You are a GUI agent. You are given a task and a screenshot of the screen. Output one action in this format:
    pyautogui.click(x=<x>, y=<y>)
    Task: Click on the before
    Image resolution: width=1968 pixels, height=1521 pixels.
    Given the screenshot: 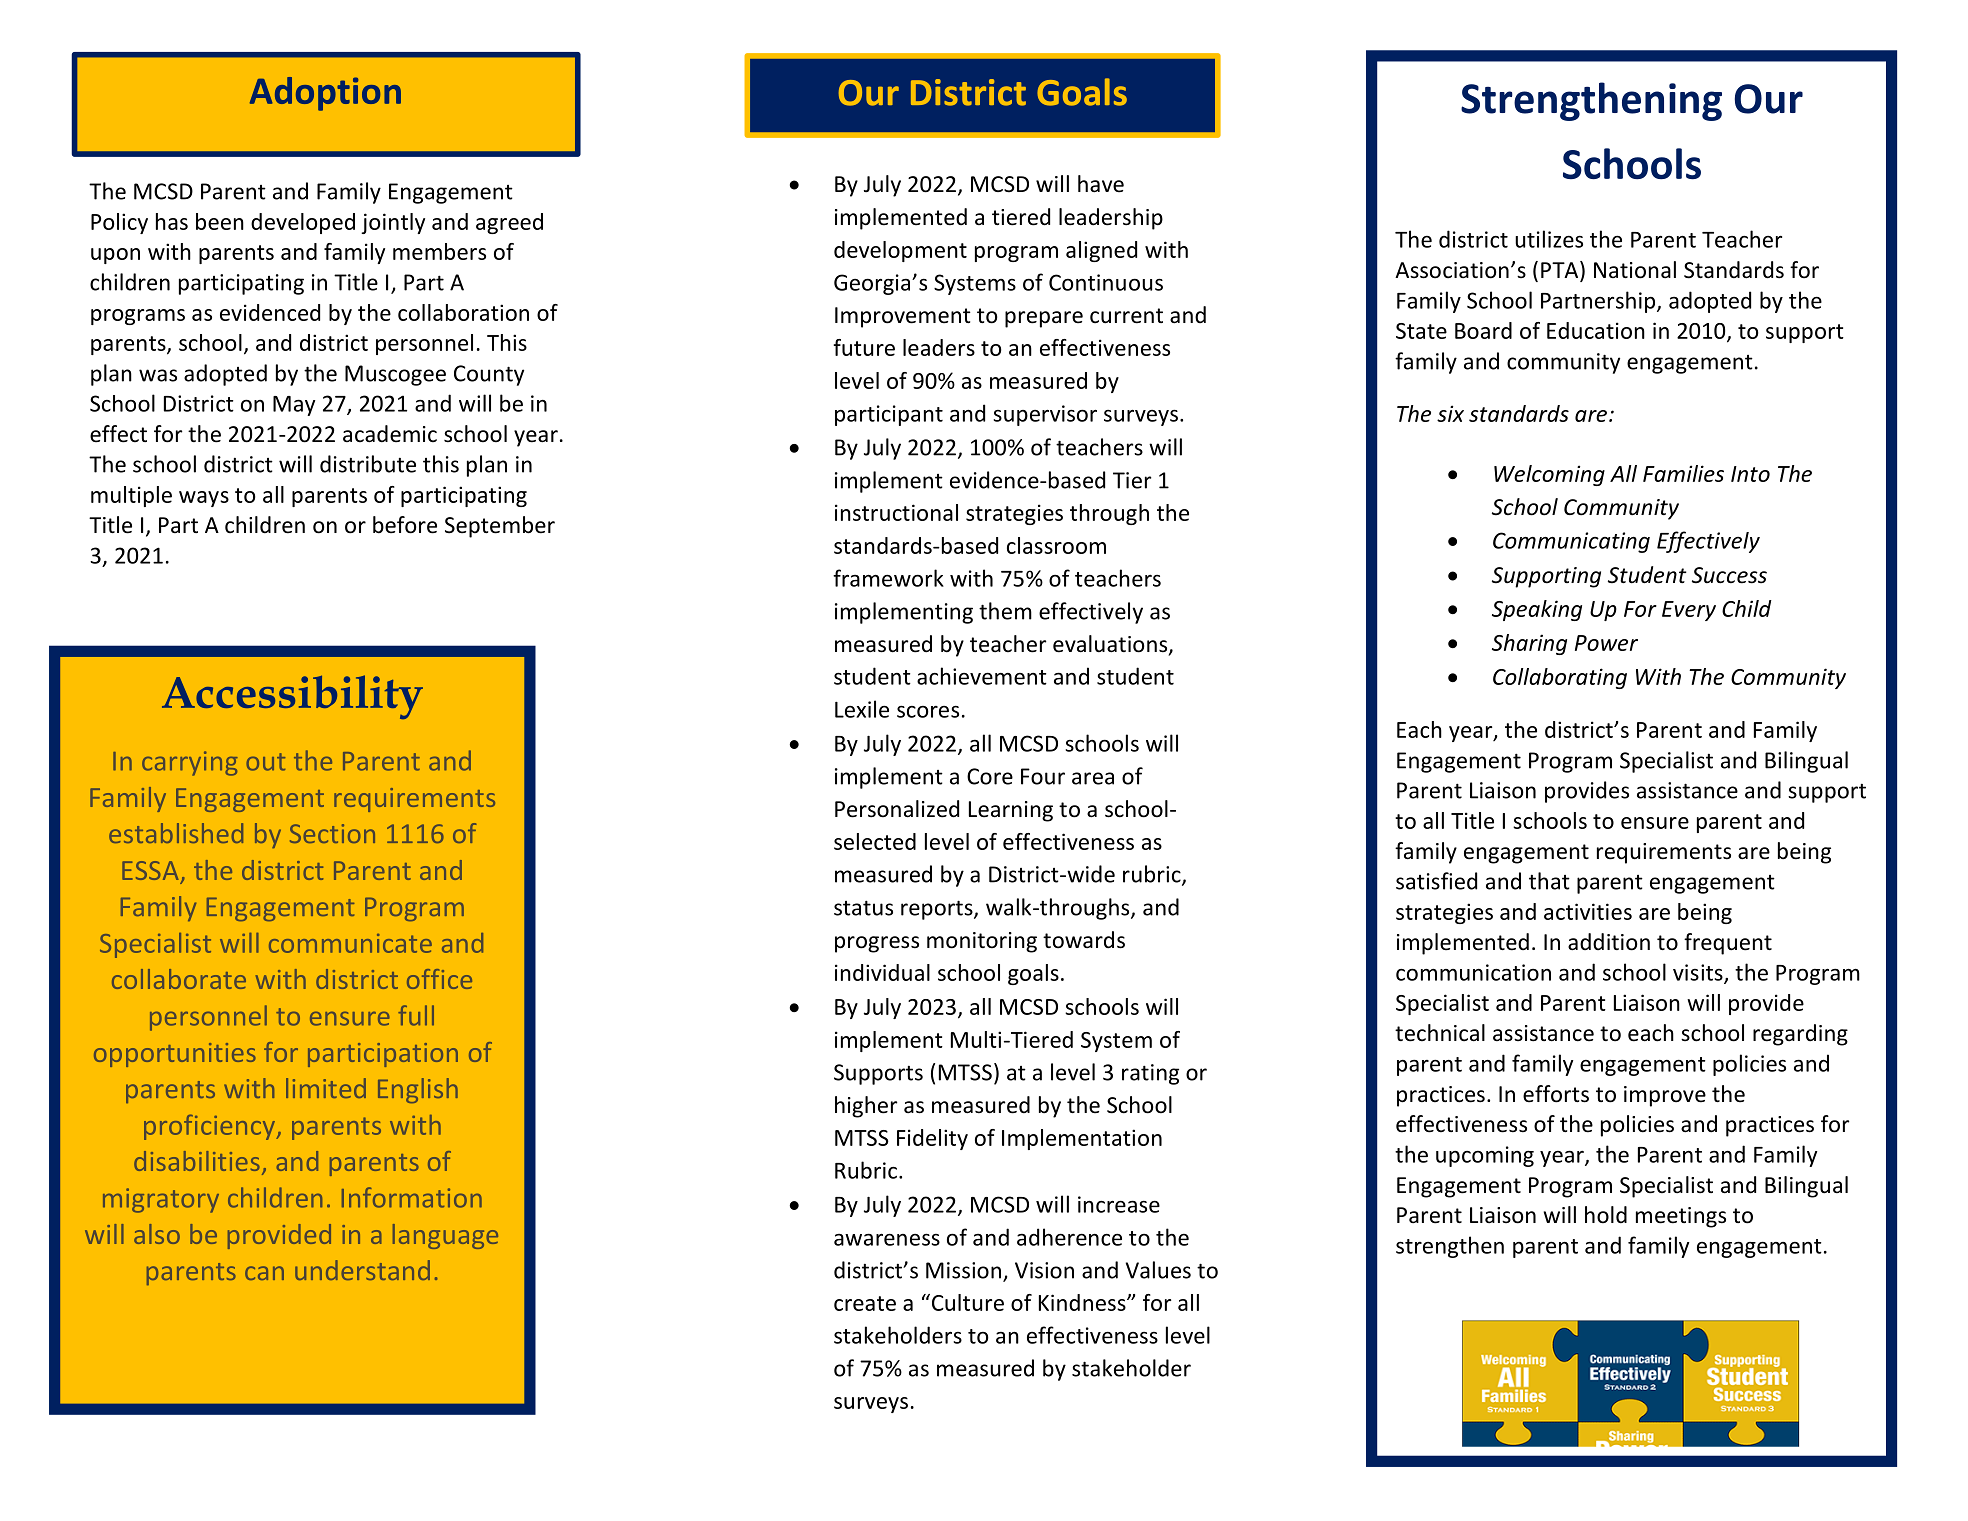 What is the action you would take?
    pyautogui.click(x=405, y=525)
